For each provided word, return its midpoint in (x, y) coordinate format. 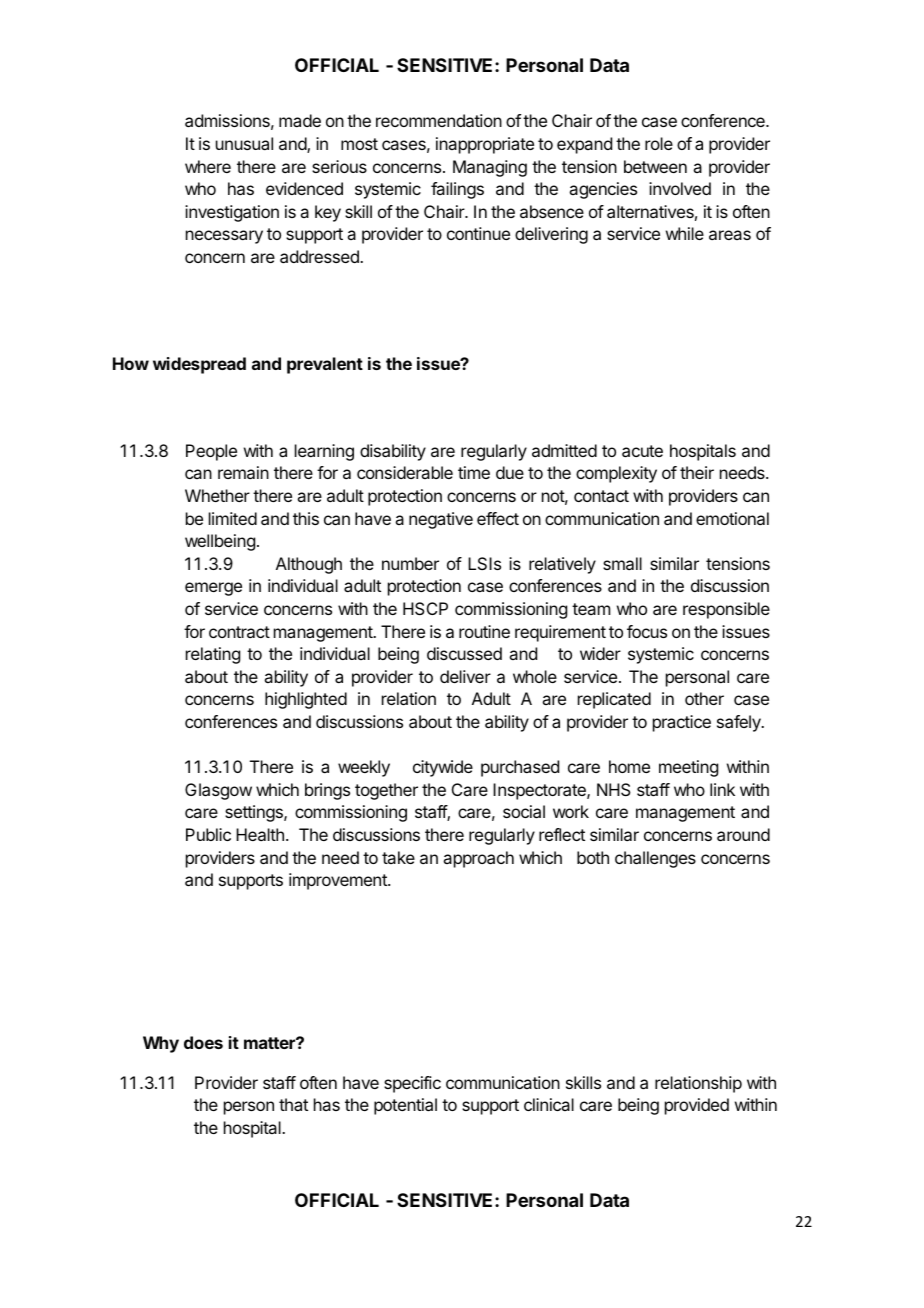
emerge (213, 589)
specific (412, 1084)
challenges (655, 859)
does (203, 1042)
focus (647, 631)
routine (484, 631)
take (398, 857)
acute (642, 451)
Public (208, 834)
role (659, 143)
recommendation (439, 120)
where (208, 166)
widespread (199, 365)
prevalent (325, 365)
